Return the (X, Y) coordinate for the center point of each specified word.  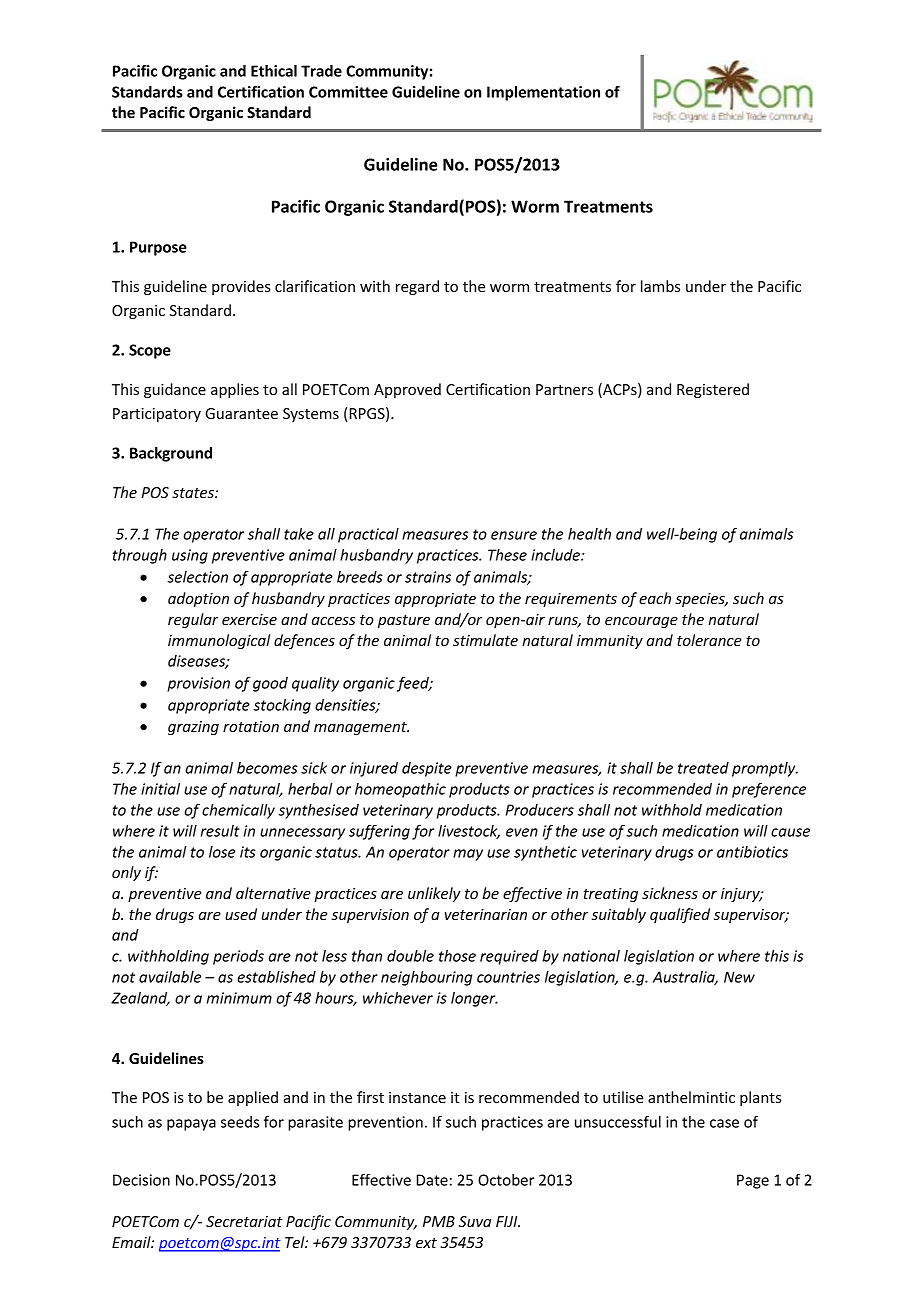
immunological (219, 641)
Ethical (274, 71)
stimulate (485, 640)
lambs (660, 286)
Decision (141, 1180)
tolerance (709, 640)
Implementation (543, 93)
